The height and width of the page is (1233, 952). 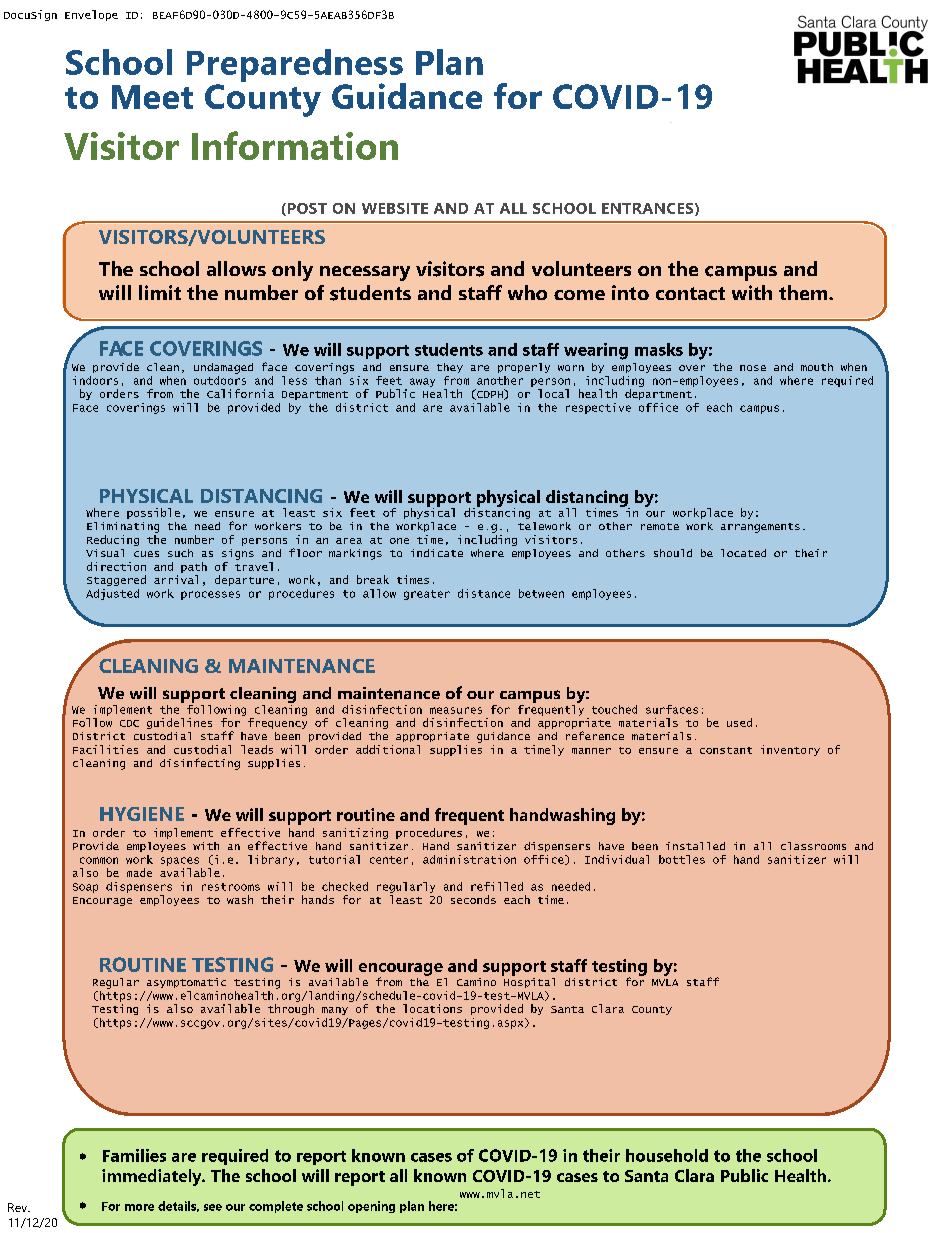 I want to click on Families, so click(x=134, y=1155).
